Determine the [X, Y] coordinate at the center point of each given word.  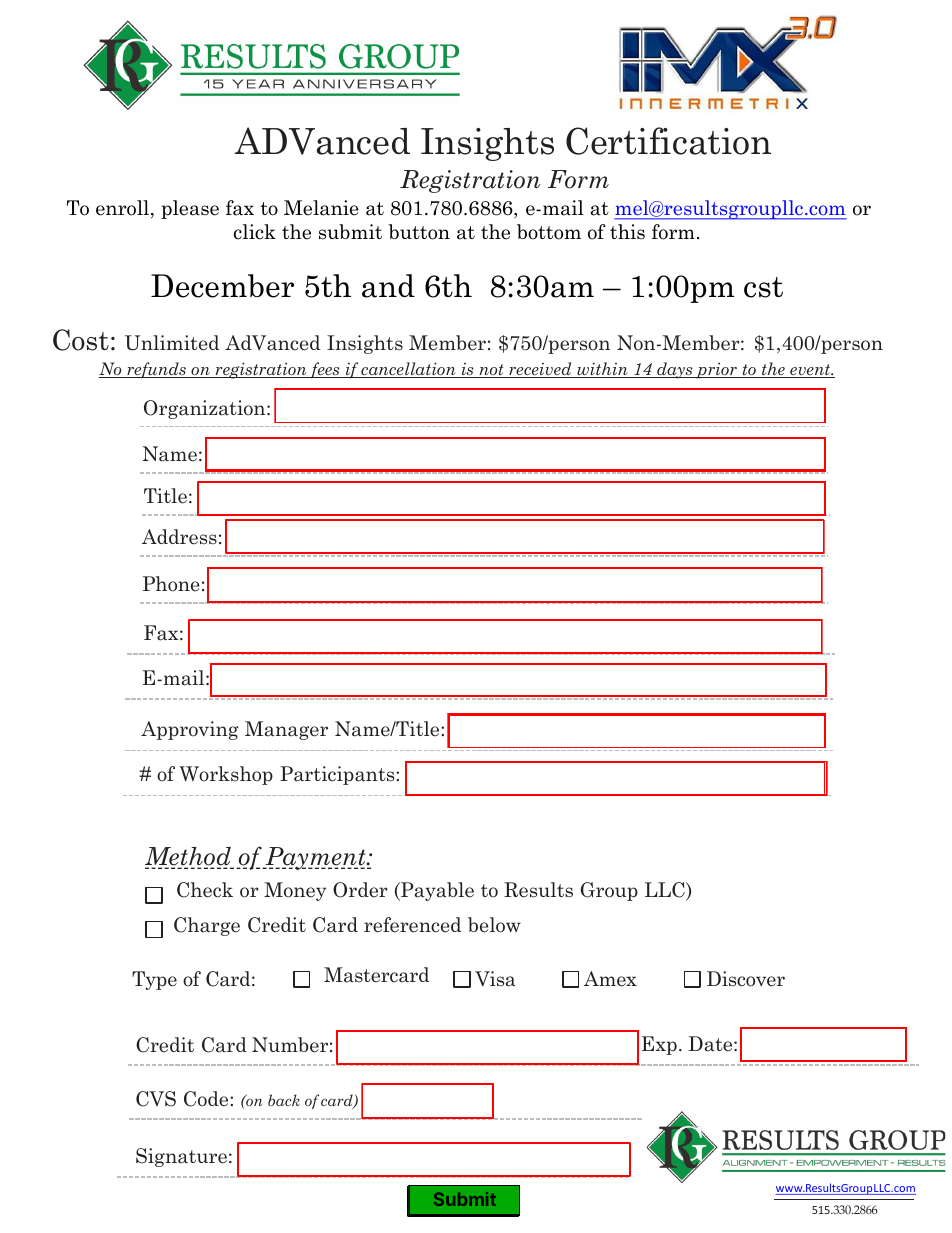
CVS [156, 1099]
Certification [668, 141]
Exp [659, 1045]
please [190, 209]
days [675, 370]
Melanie [321, 208]
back [284, 1100]
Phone [171, 584]
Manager [286, 730]
